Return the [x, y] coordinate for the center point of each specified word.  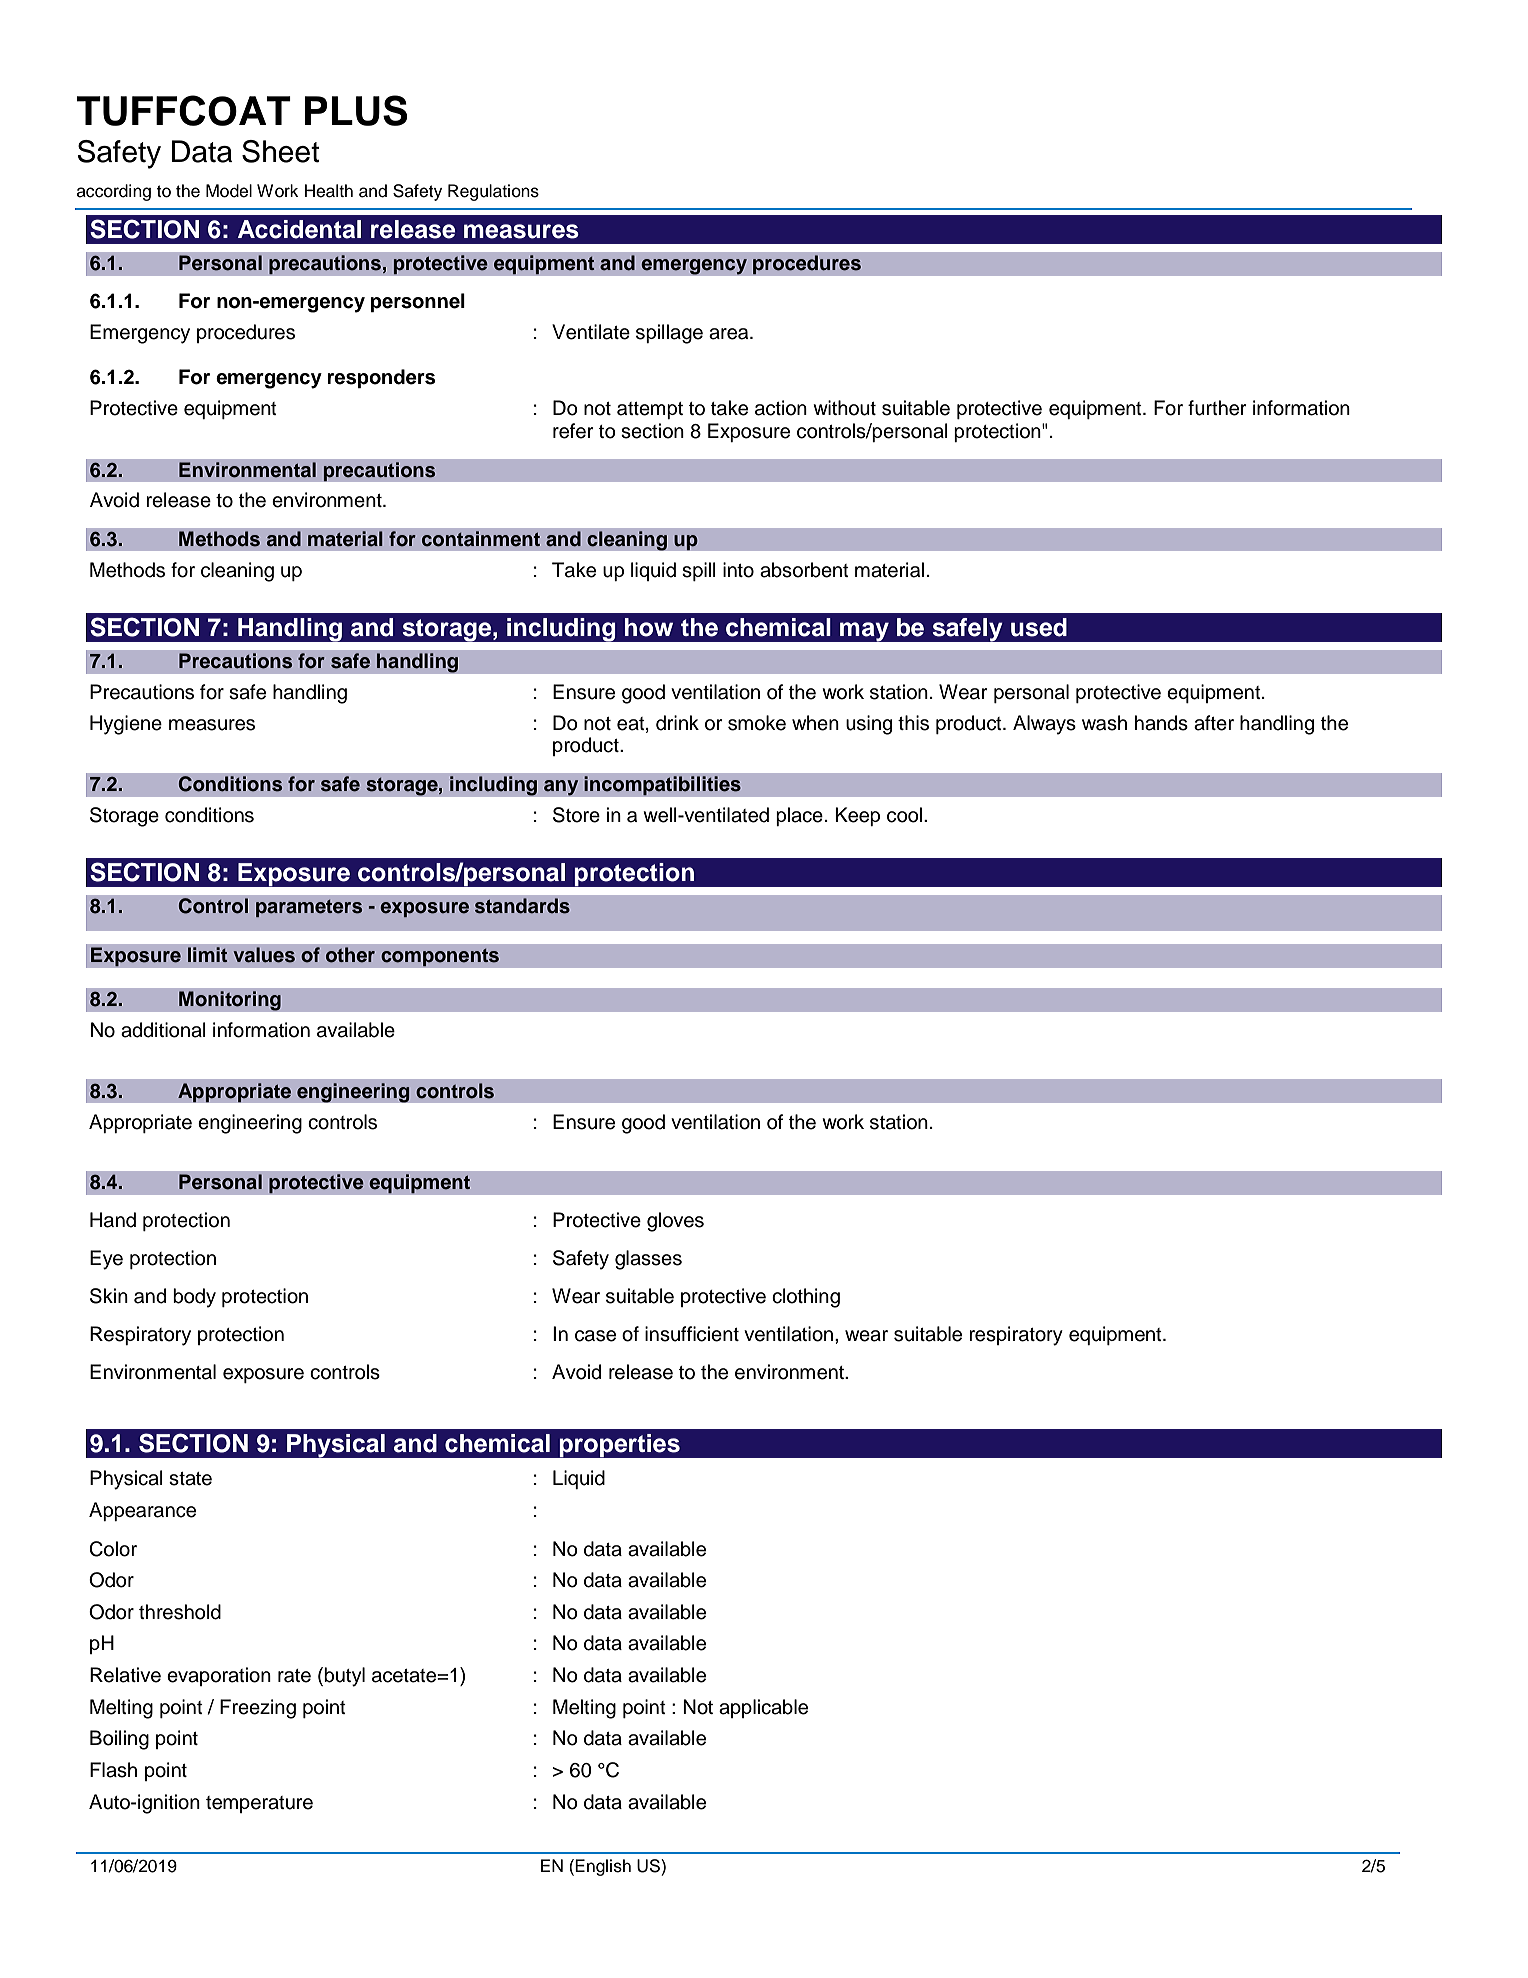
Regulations [493, 192]
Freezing [258, 1709]
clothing [806, 1298]
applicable [763, 1708]
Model [229, 191]
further [1217, 408]
